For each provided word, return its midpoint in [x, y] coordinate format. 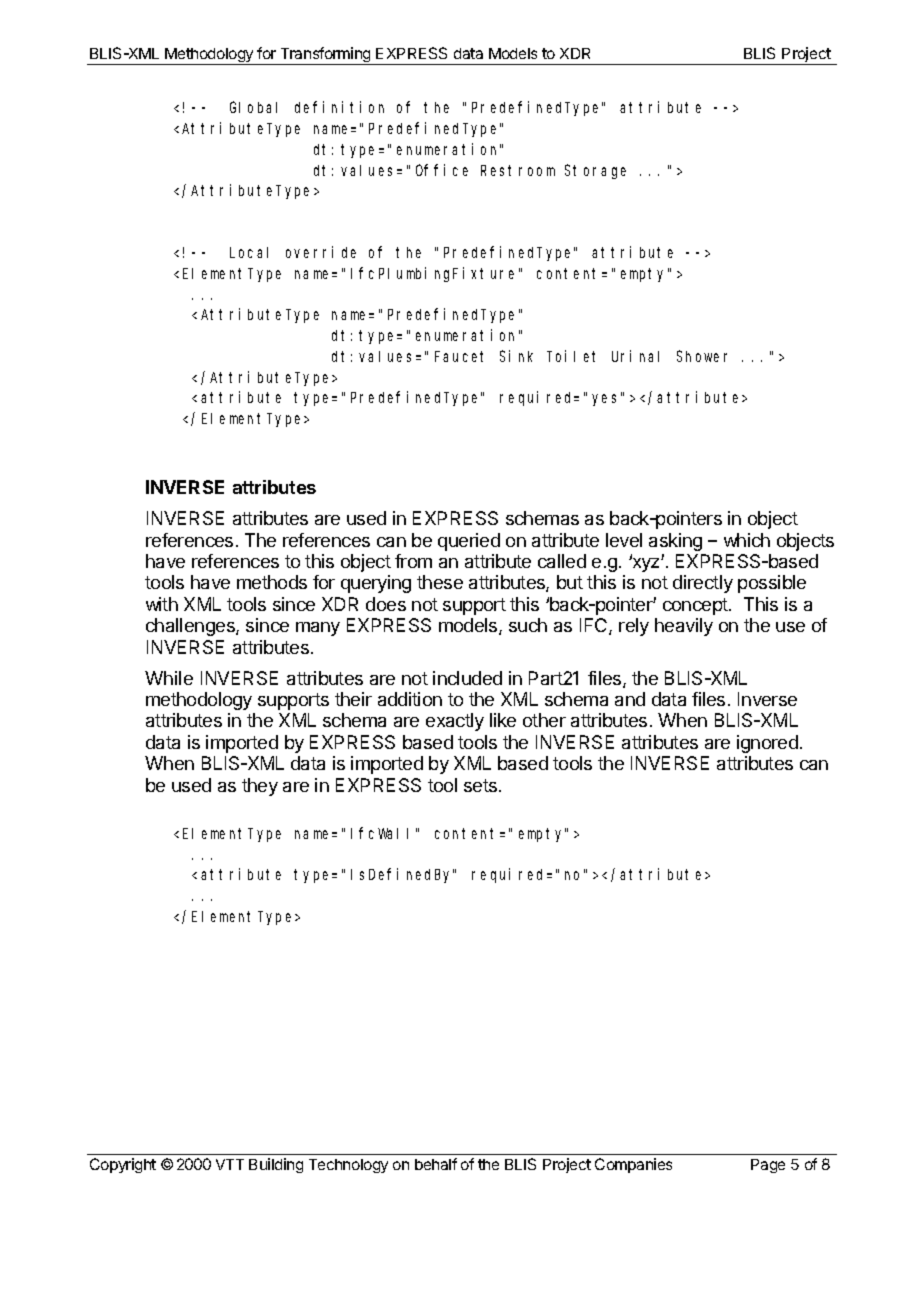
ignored [767, 744]
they [260, 787]
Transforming [325, 56]
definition [339, 107]
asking [675, 542]
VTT [230, 1164]
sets [482, 785]
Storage [595, 172]
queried [469, 542]
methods [272, 582]
